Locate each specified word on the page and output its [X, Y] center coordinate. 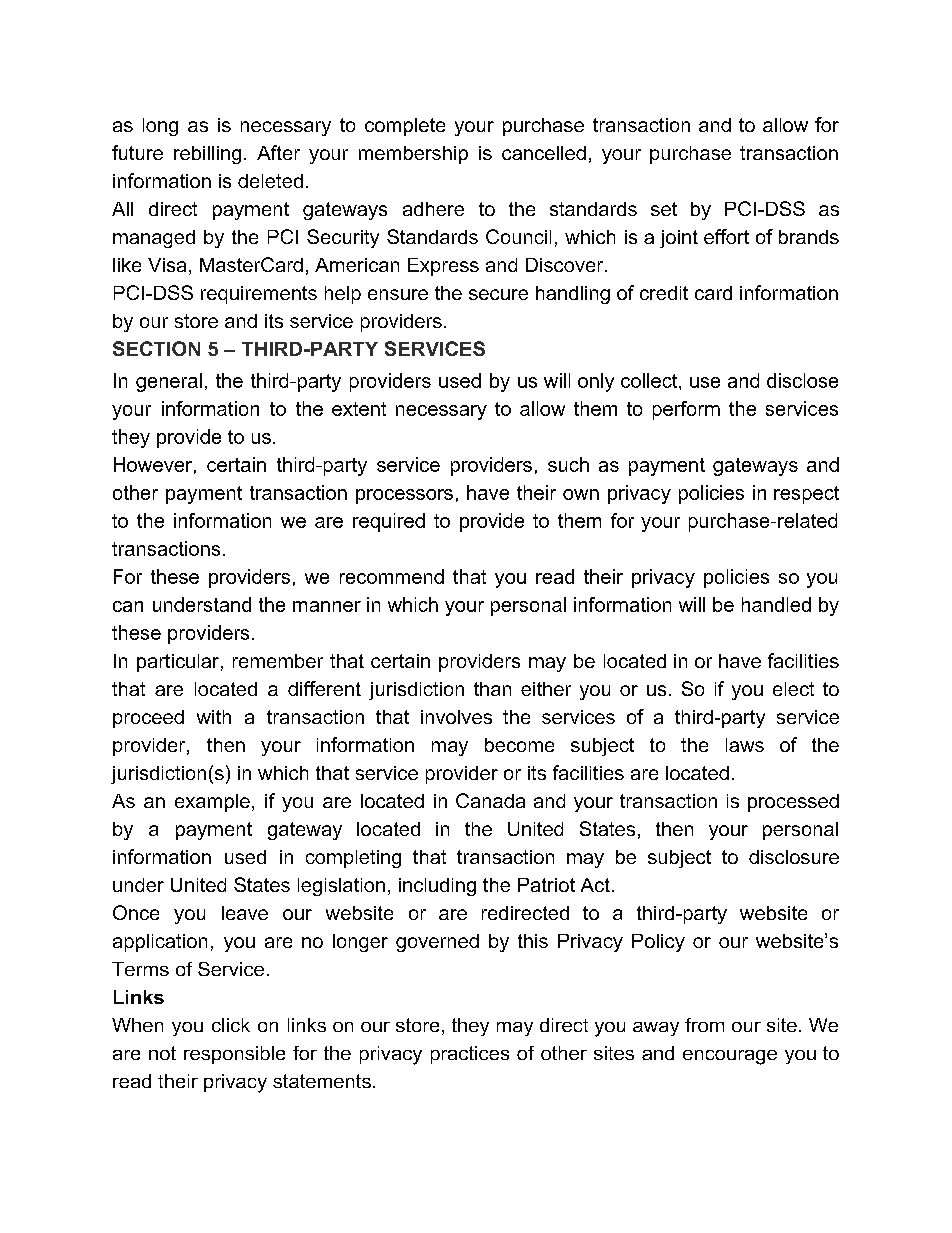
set [664, 209]
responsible [234, 1055]
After [278, 152]
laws [745, 745]
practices [470, 1055]
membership [413, 155]
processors [404, 496]
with [214, 717]
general [169, 382]
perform [686, 410]
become [519, 745]
